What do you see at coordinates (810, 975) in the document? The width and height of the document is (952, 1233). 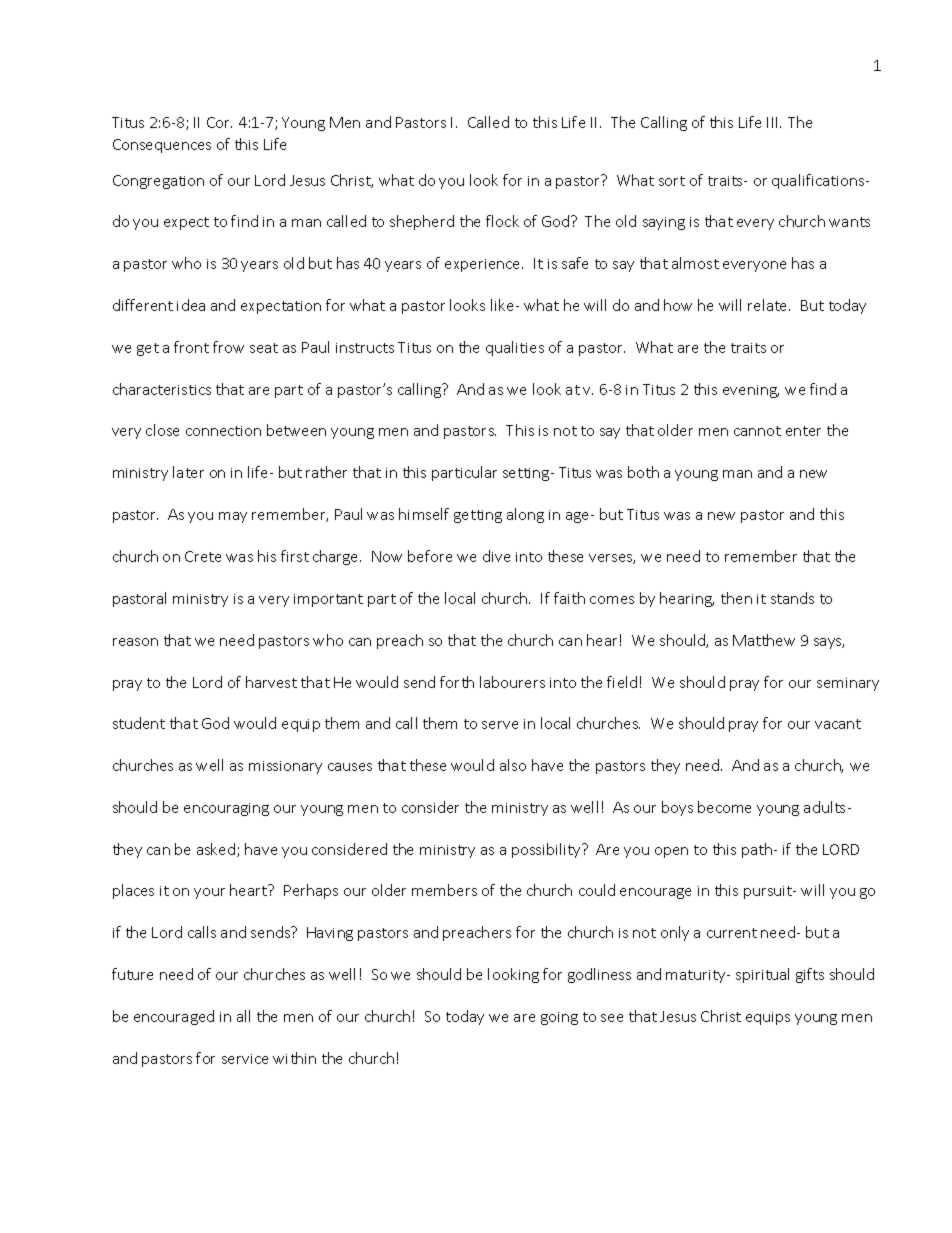 I see `gifts` at bounding box center [810, 975].
